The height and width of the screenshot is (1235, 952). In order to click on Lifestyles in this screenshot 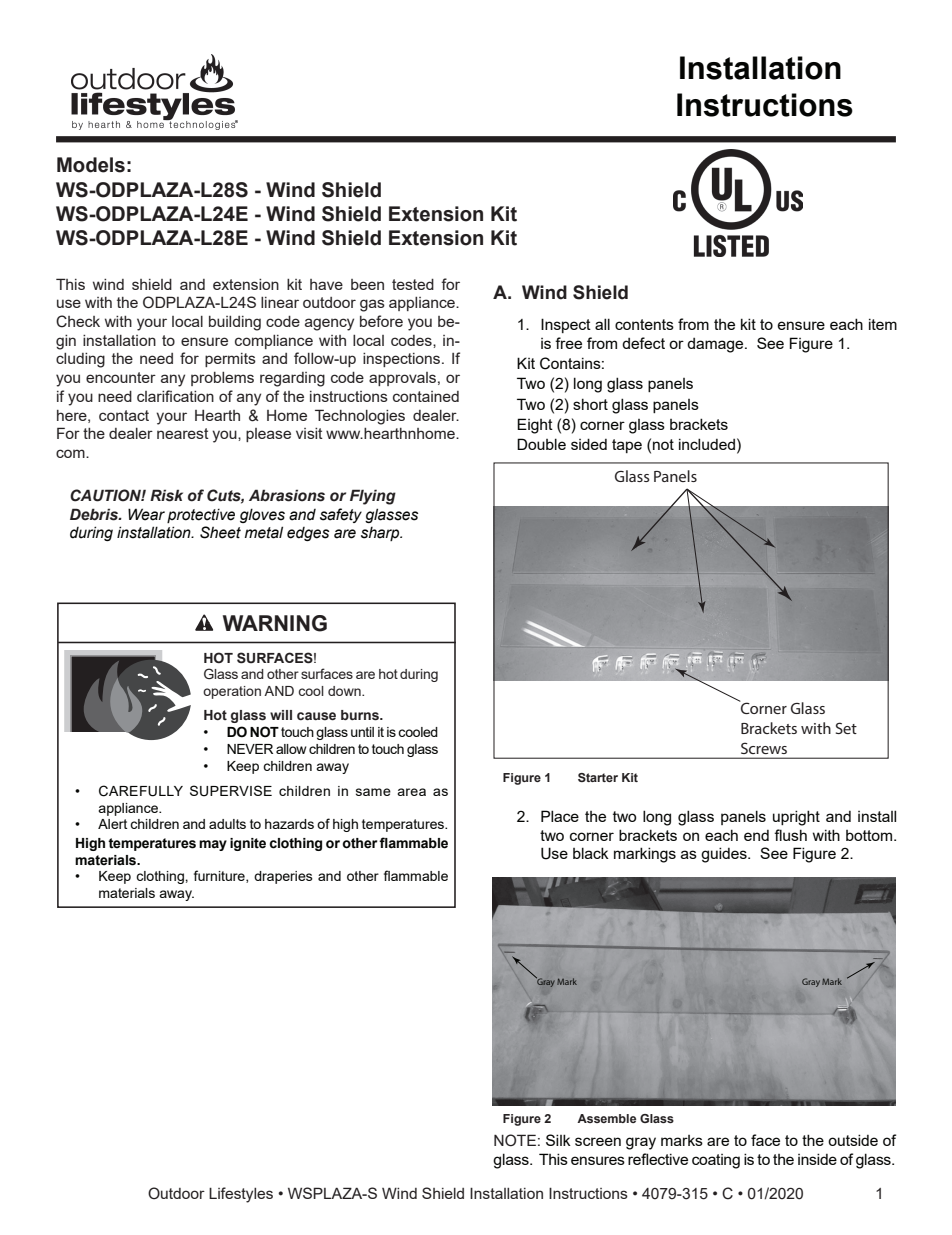, I will do `click(241, 1195)`.
